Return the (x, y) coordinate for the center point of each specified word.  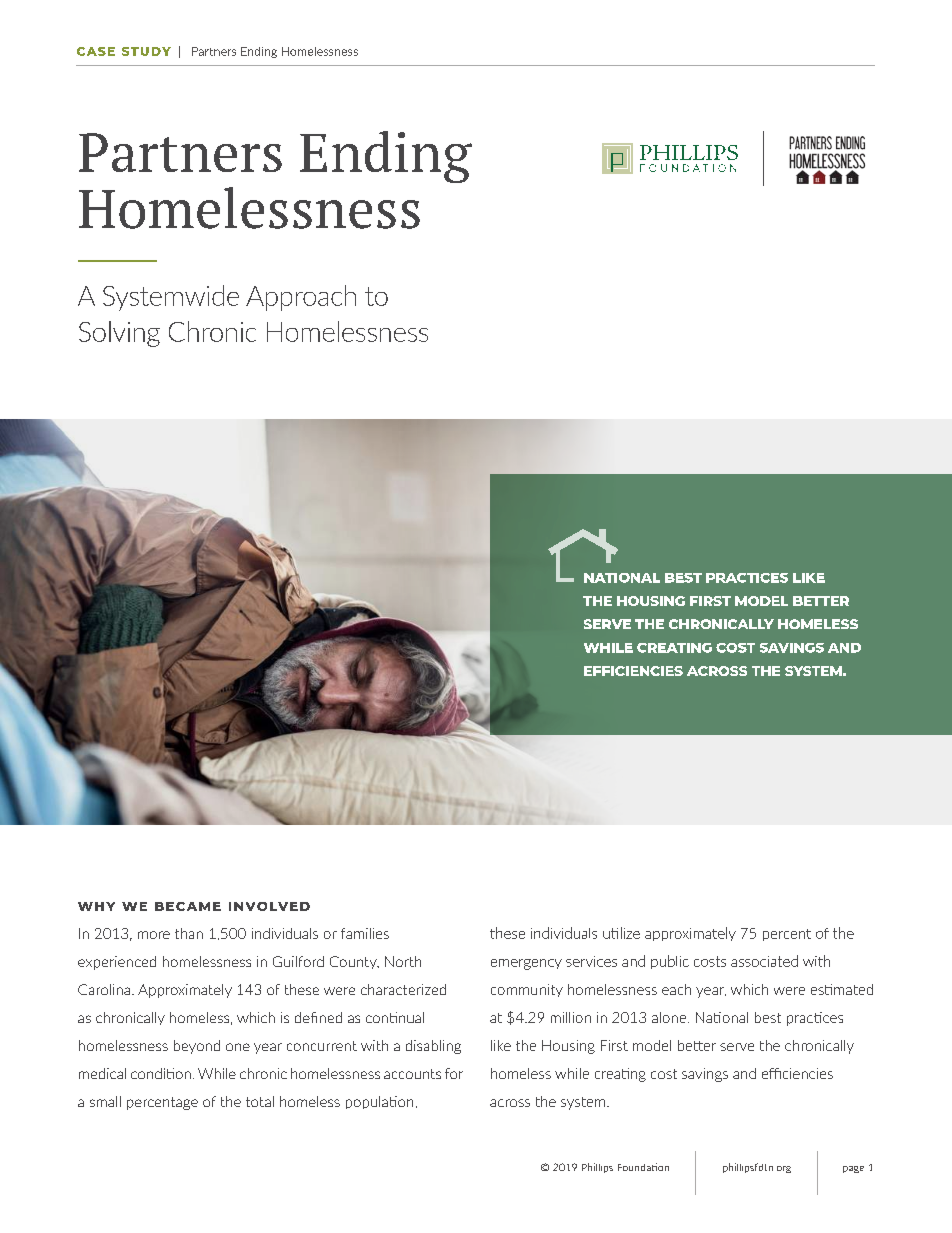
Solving (119, 334)
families (365, 933)
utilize (621, 933)
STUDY (146, 51)
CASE (96, 51)
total (260, 1101)
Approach (301, 298)
